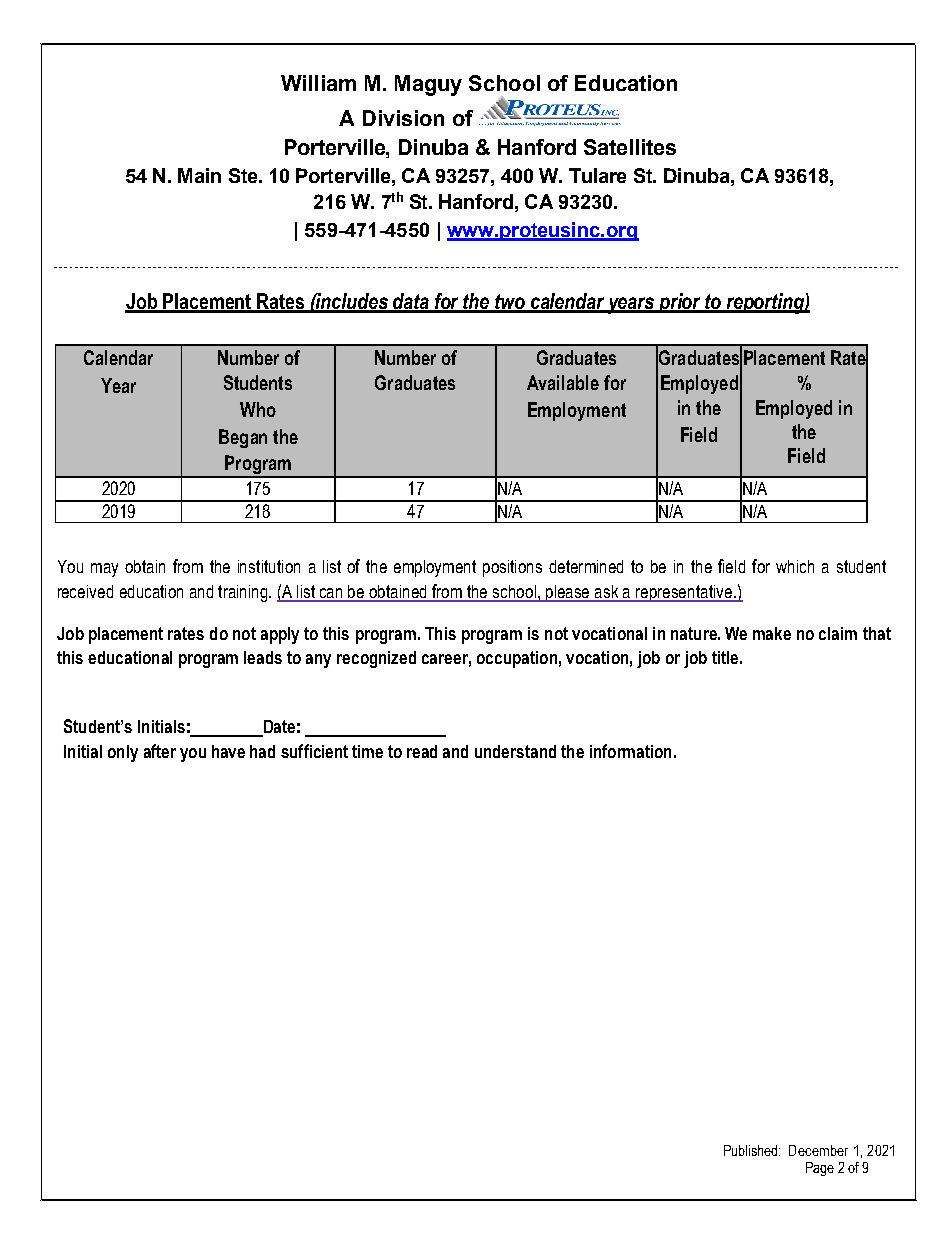  What do you see at coordinates (795, 566) in the screenshot?
I see `which` at bounding box center [795, 566].
